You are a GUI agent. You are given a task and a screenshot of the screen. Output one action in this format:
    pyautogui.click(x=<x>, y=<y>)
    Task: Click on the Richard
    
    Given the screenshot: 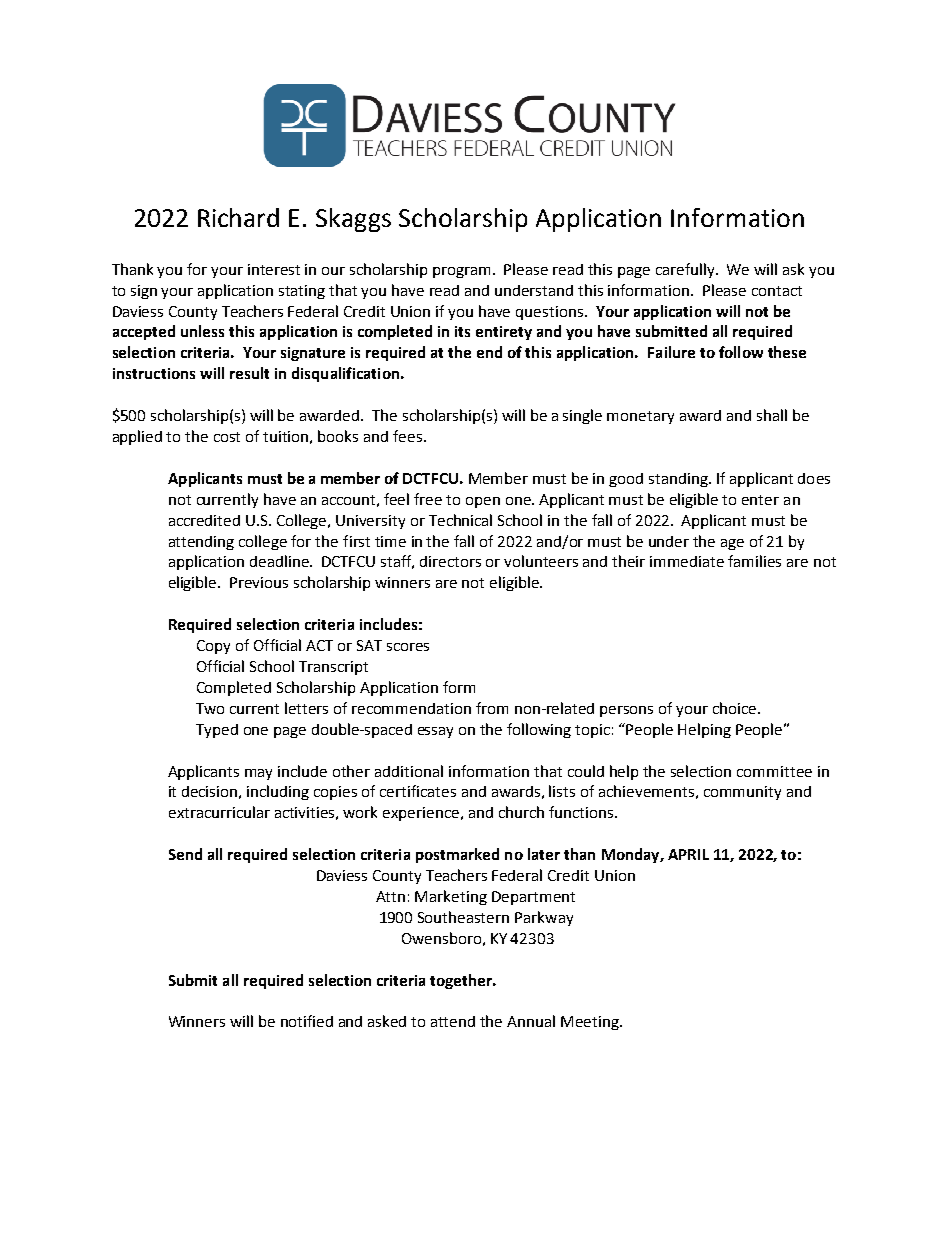 What is the action you would take?
    pyautogui.click(x=238, y=217)
